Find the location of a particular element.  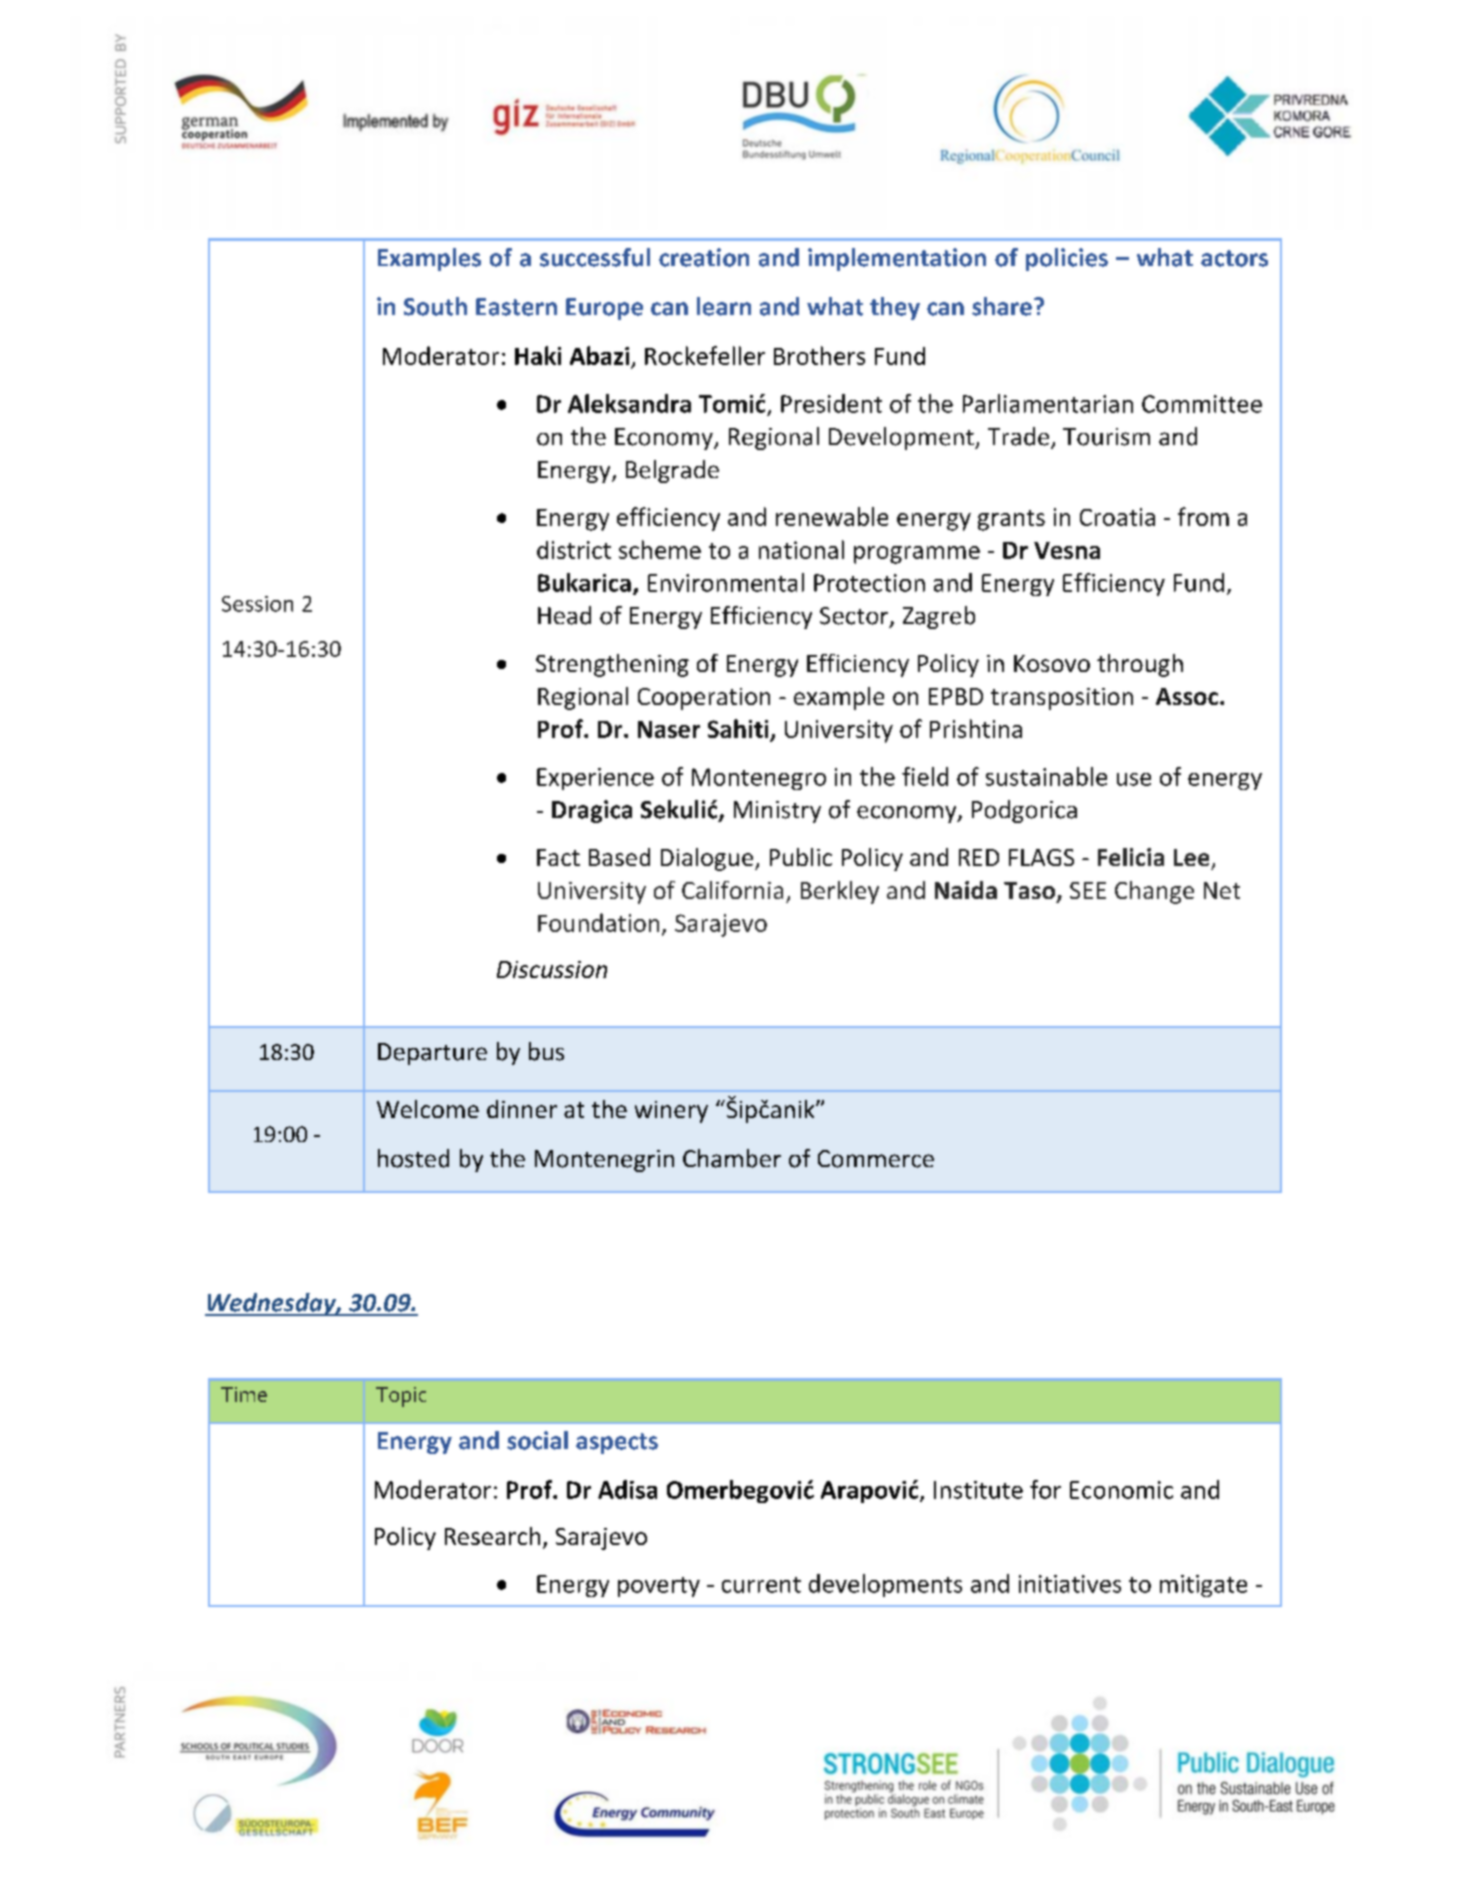

current is located at coordinates (761, 1585).
